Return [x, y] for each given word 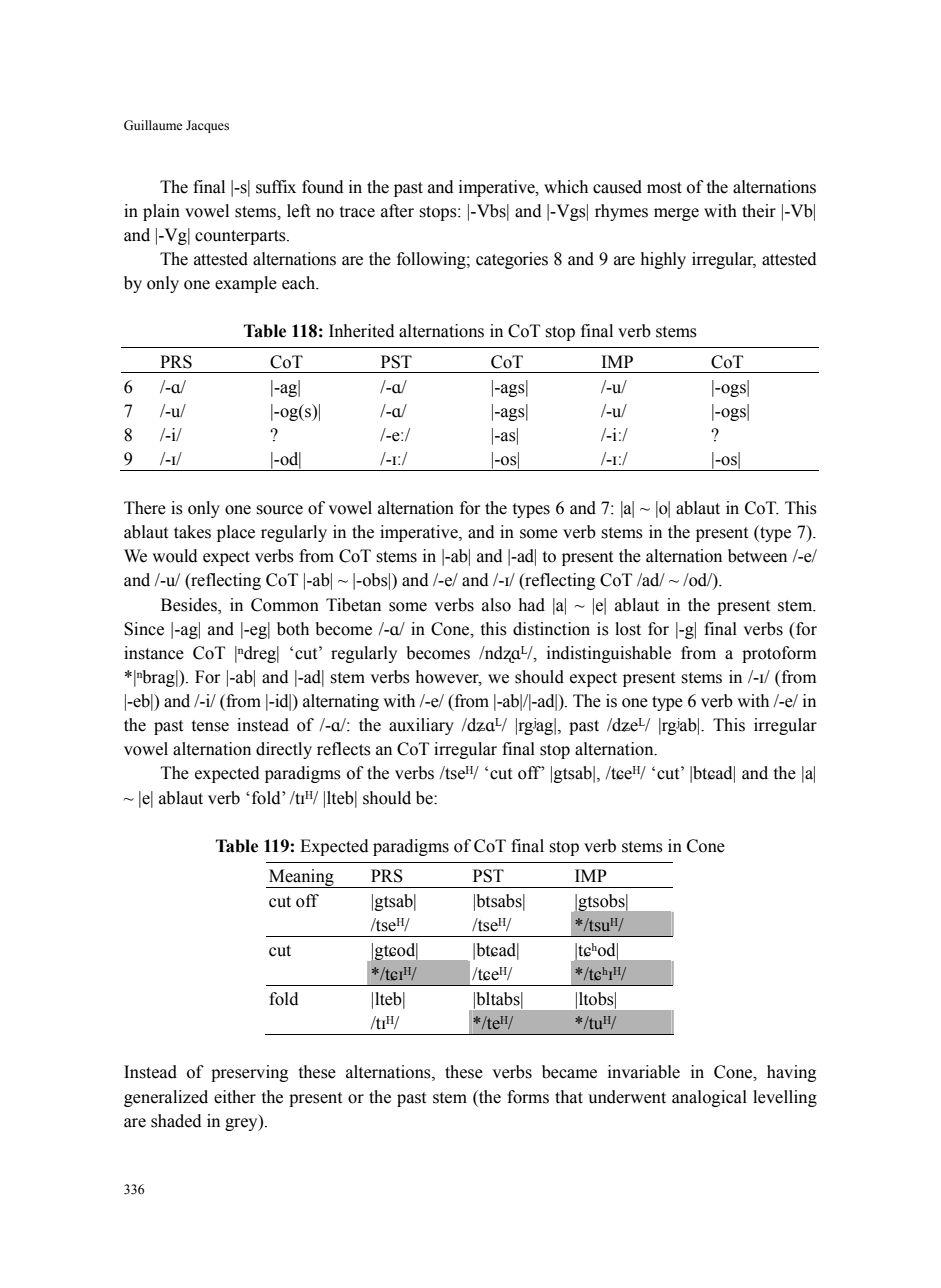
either [235, 1097]
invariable [644, 1072]
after [397, 211]
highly [663, 260]
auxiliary [421, 726]
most [664, 188]
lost [628, 629]
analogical [709, 1098]
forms [528, 1097]
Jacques [207, 126]
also [496, 605]
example [246, 284]
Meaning [301, 878]
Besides [190, 605]
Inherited [362, 331]
